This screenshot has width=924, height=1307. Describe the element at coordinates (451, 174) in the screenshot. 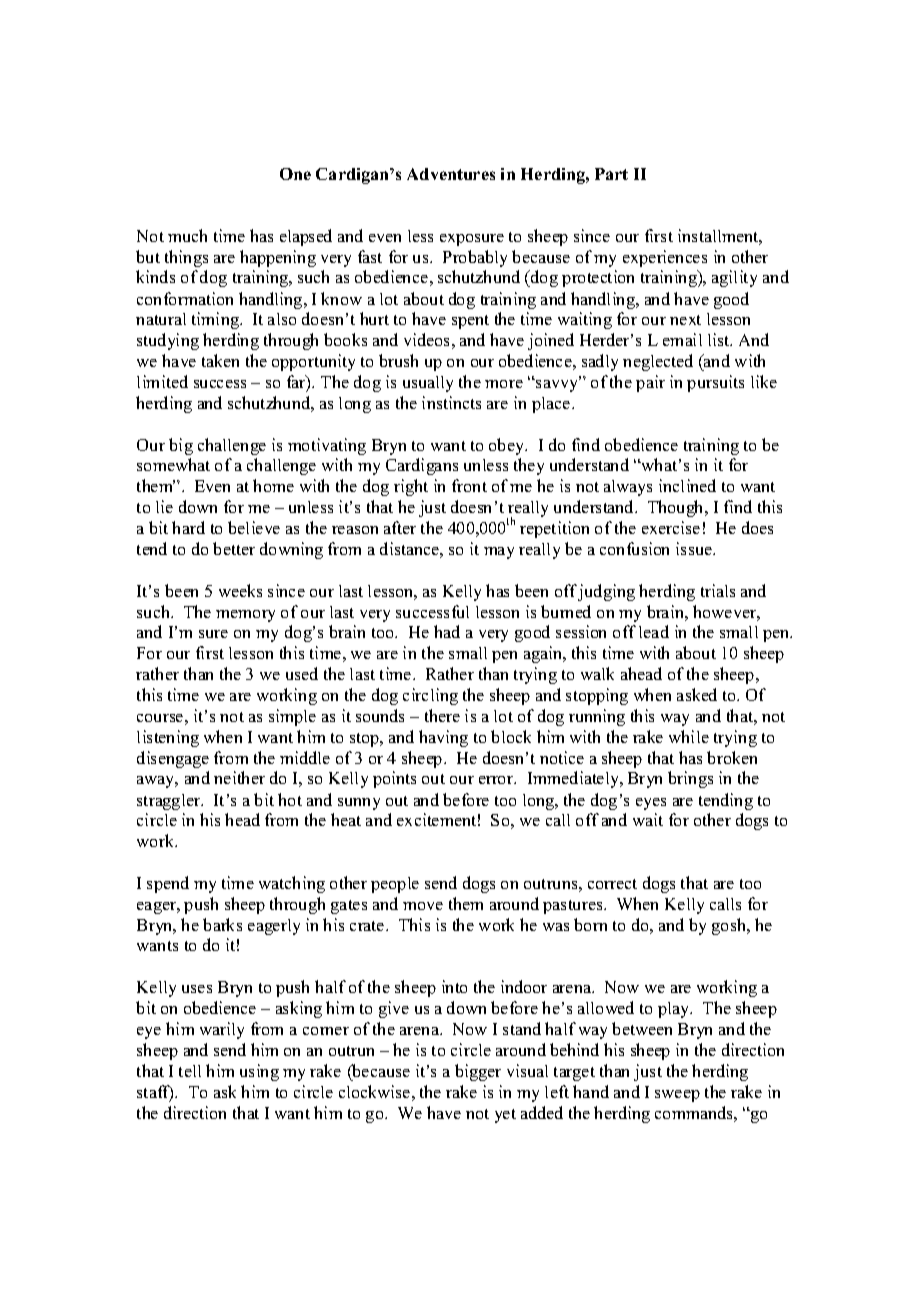

I see `Adventures` at that location.
